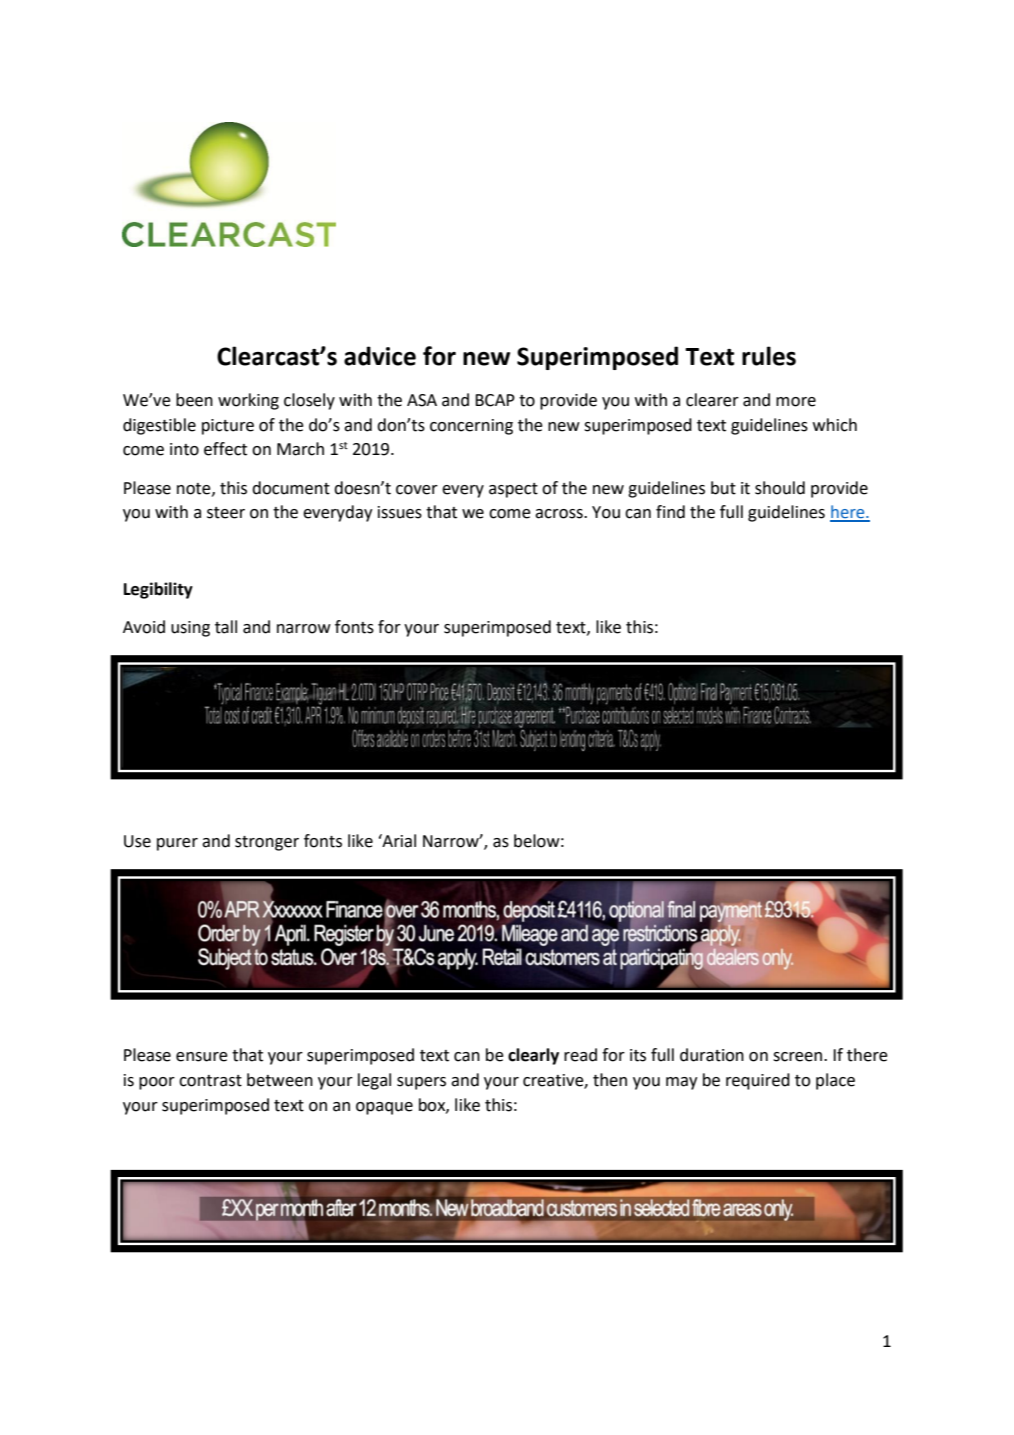 The image size is (1014, 1435). What do you see at coordinates (560, 514) in the page?
I see `across` at bounding box center [560, 514].
